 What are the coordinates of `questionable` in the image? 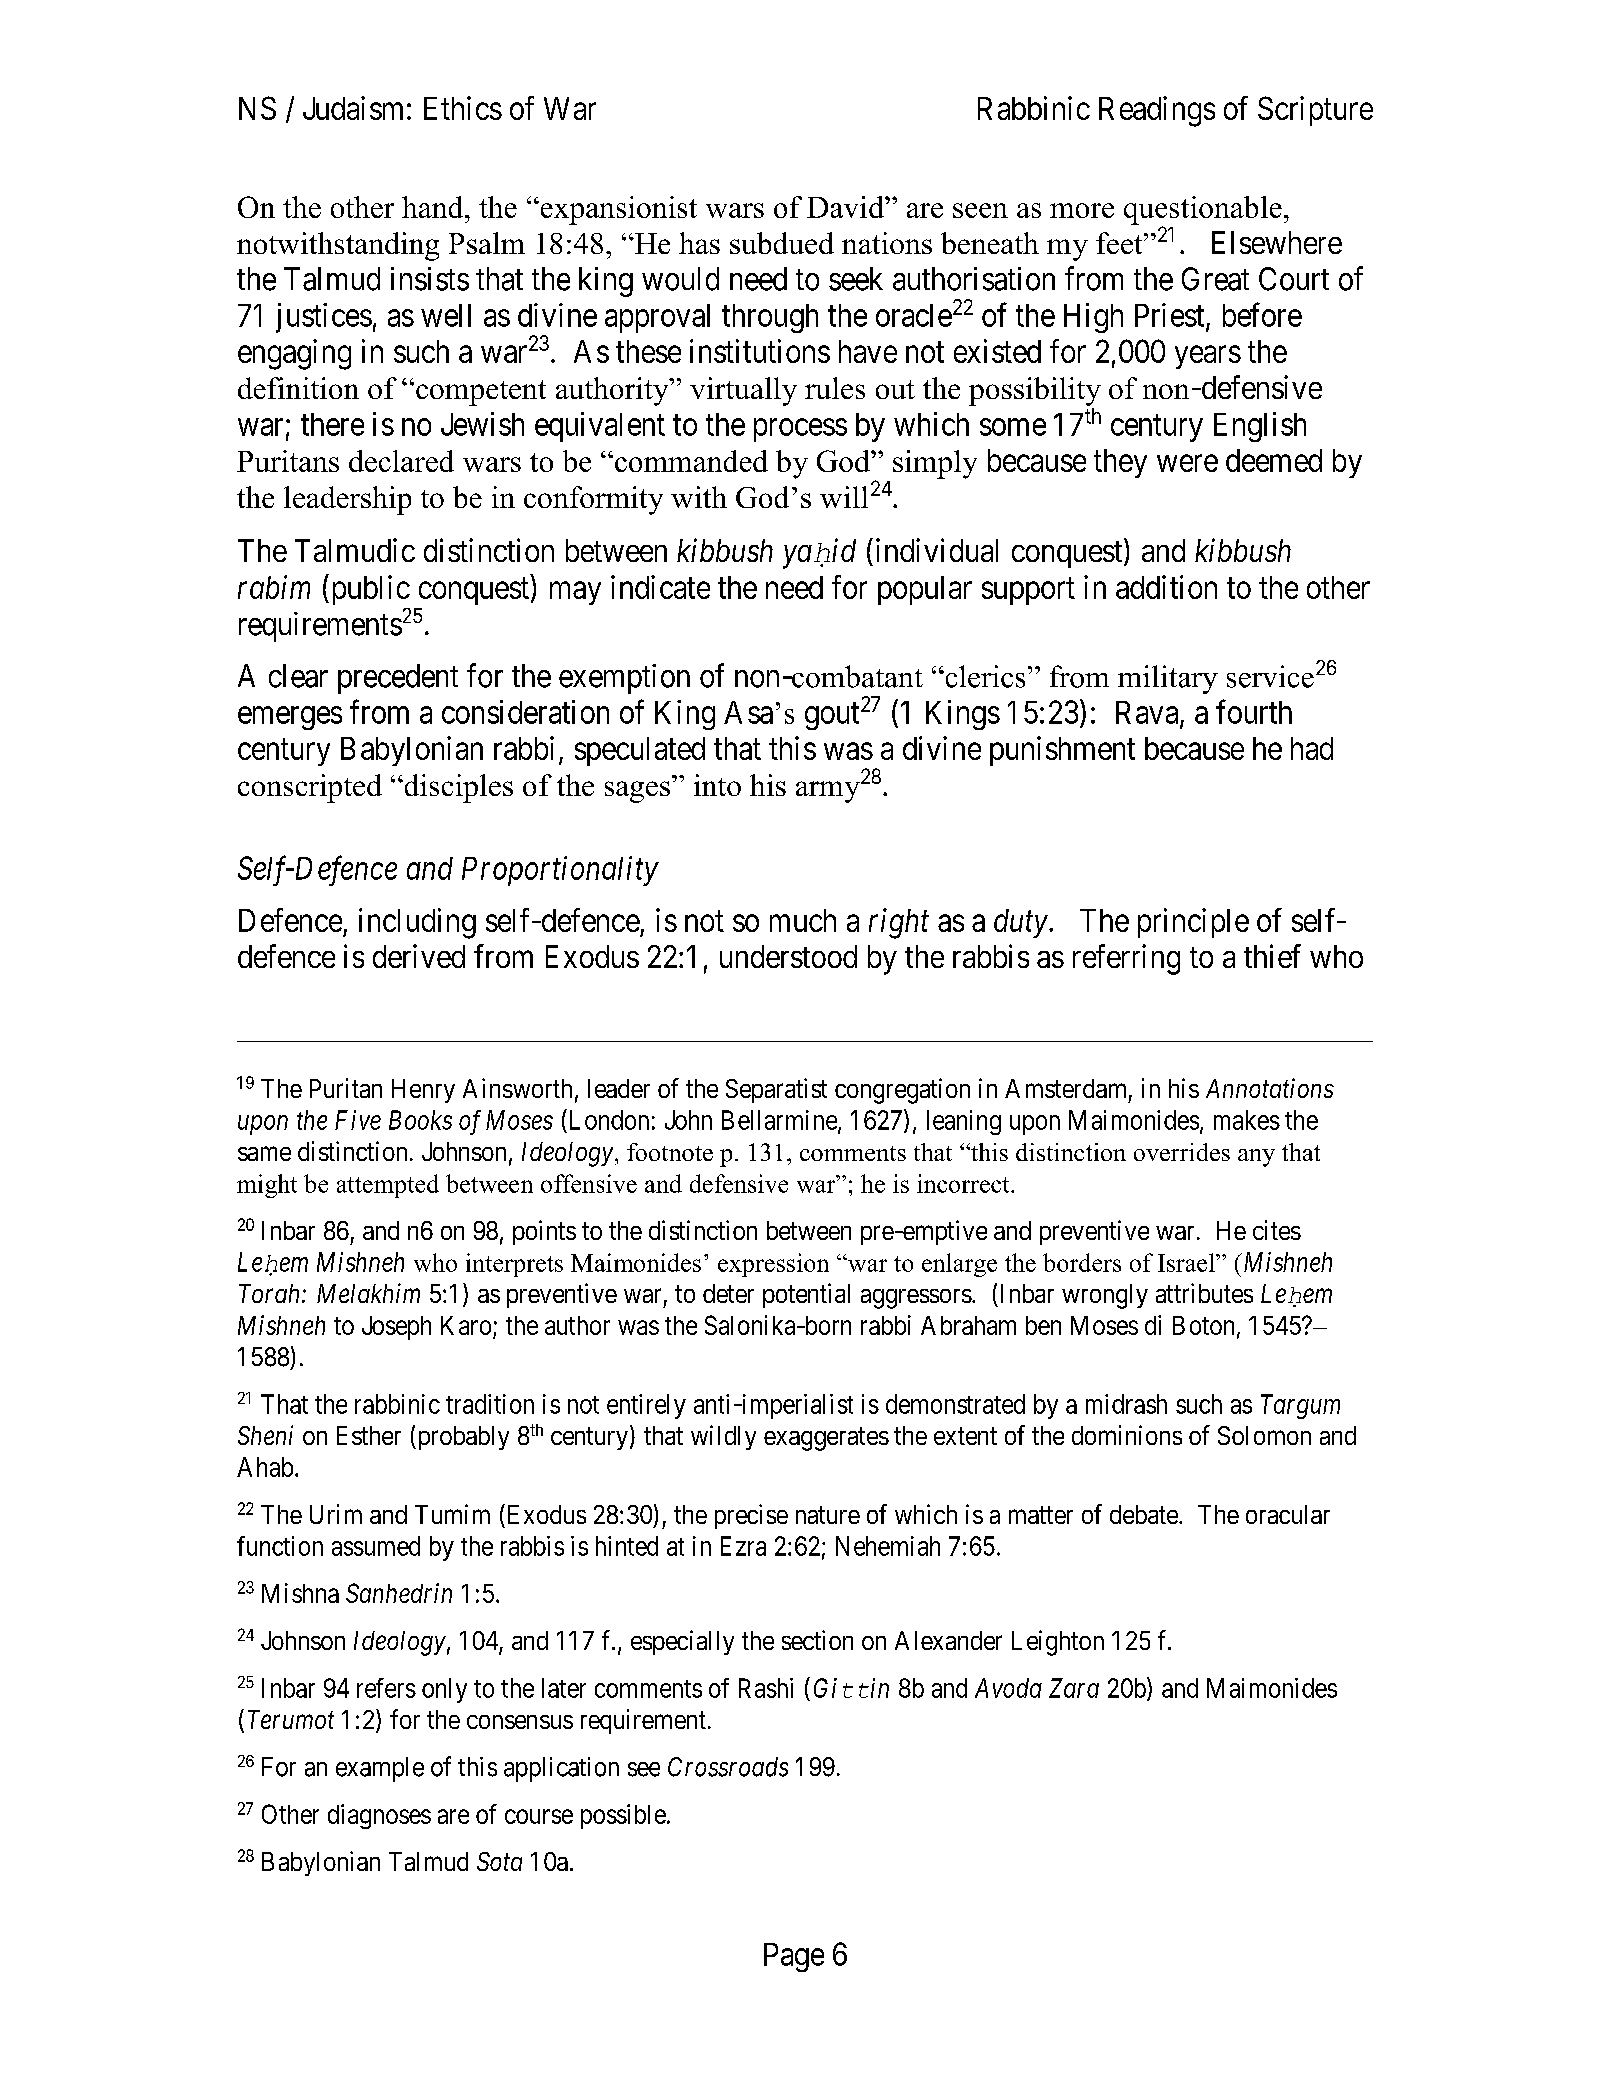 It's located at (1203, 211).
